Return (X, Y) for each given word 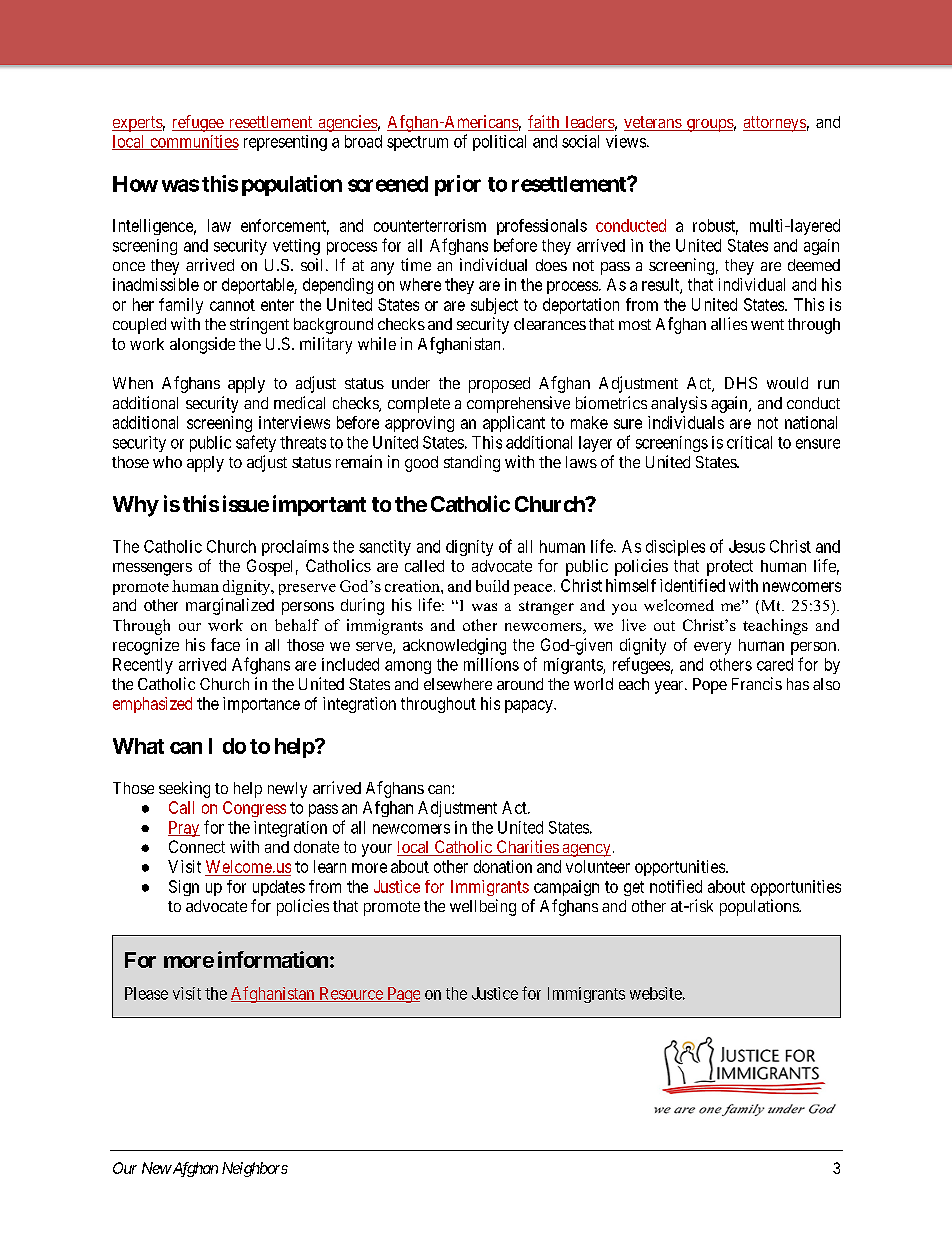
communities (193, 142)
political (499, 143)
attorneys (774, 124)
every (712, 648)
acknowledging (454, 646)
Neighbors (255, 1169)
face (225, 644)
